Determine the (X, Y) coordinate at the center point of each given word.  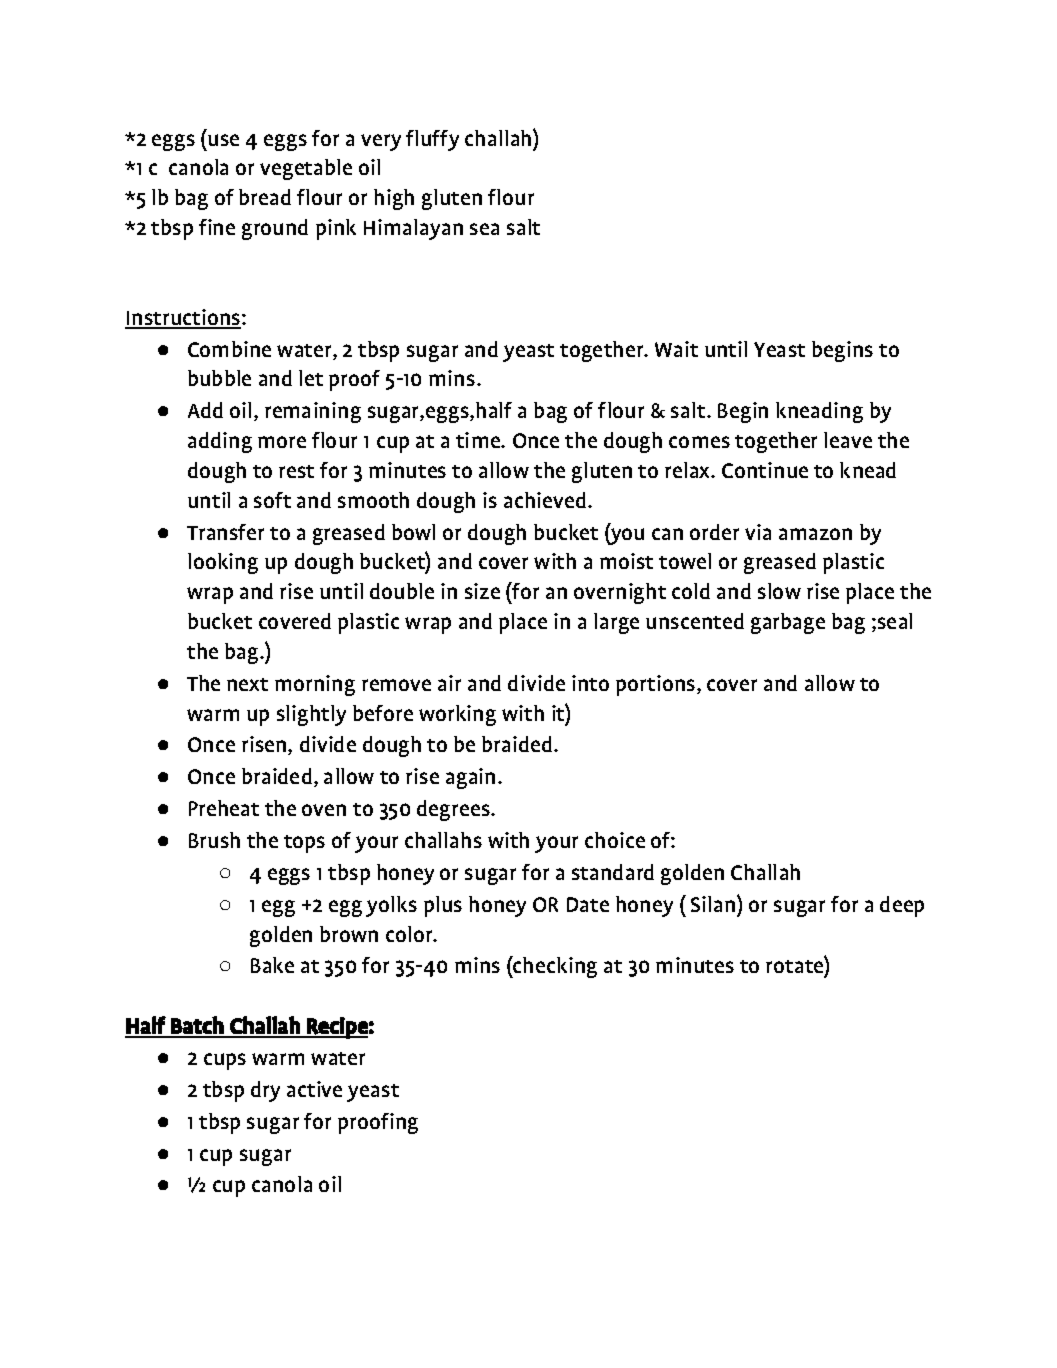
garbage (788, 623)
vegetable (306, 169)
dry (265, 1091)
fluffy (432, 140)
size (482, 591)
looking (223, 563)
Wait (676, 349)
